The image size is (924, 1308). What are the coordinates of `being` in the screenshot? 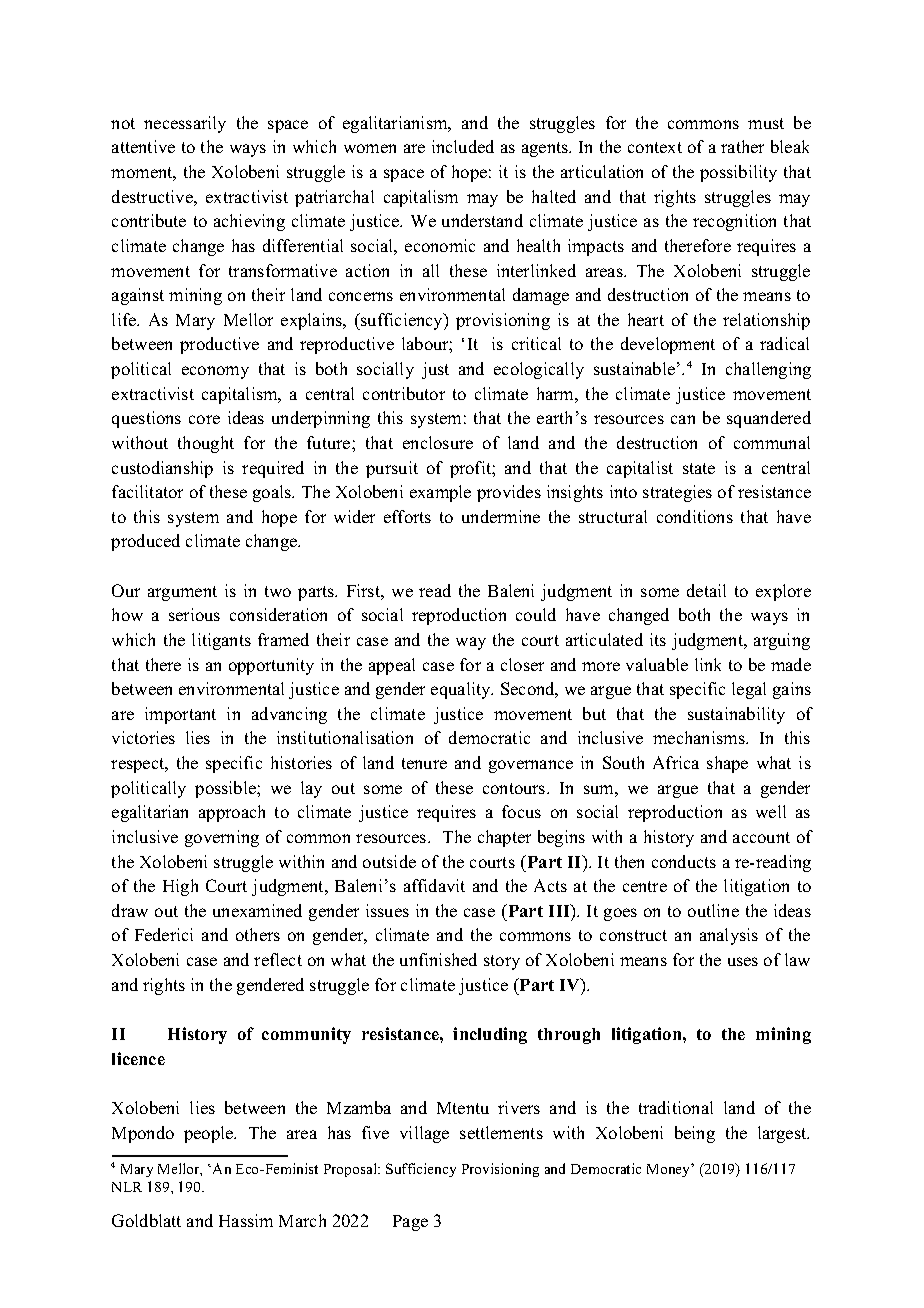 It's located at (695, 1134).
